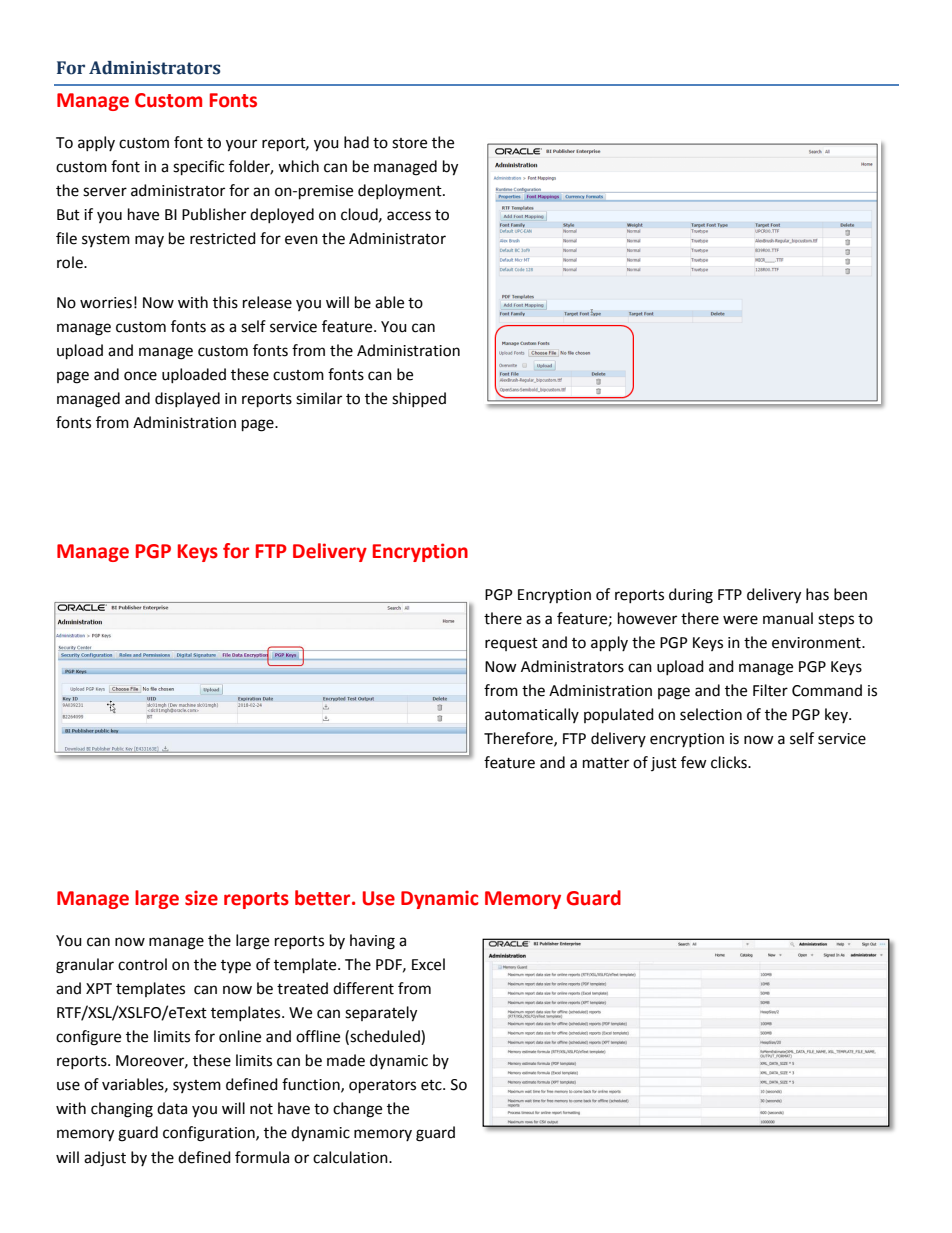  What do you see at coordinates (419, 399) in the screenshot?
I see `shipped` at bounding box center [419, 399].
